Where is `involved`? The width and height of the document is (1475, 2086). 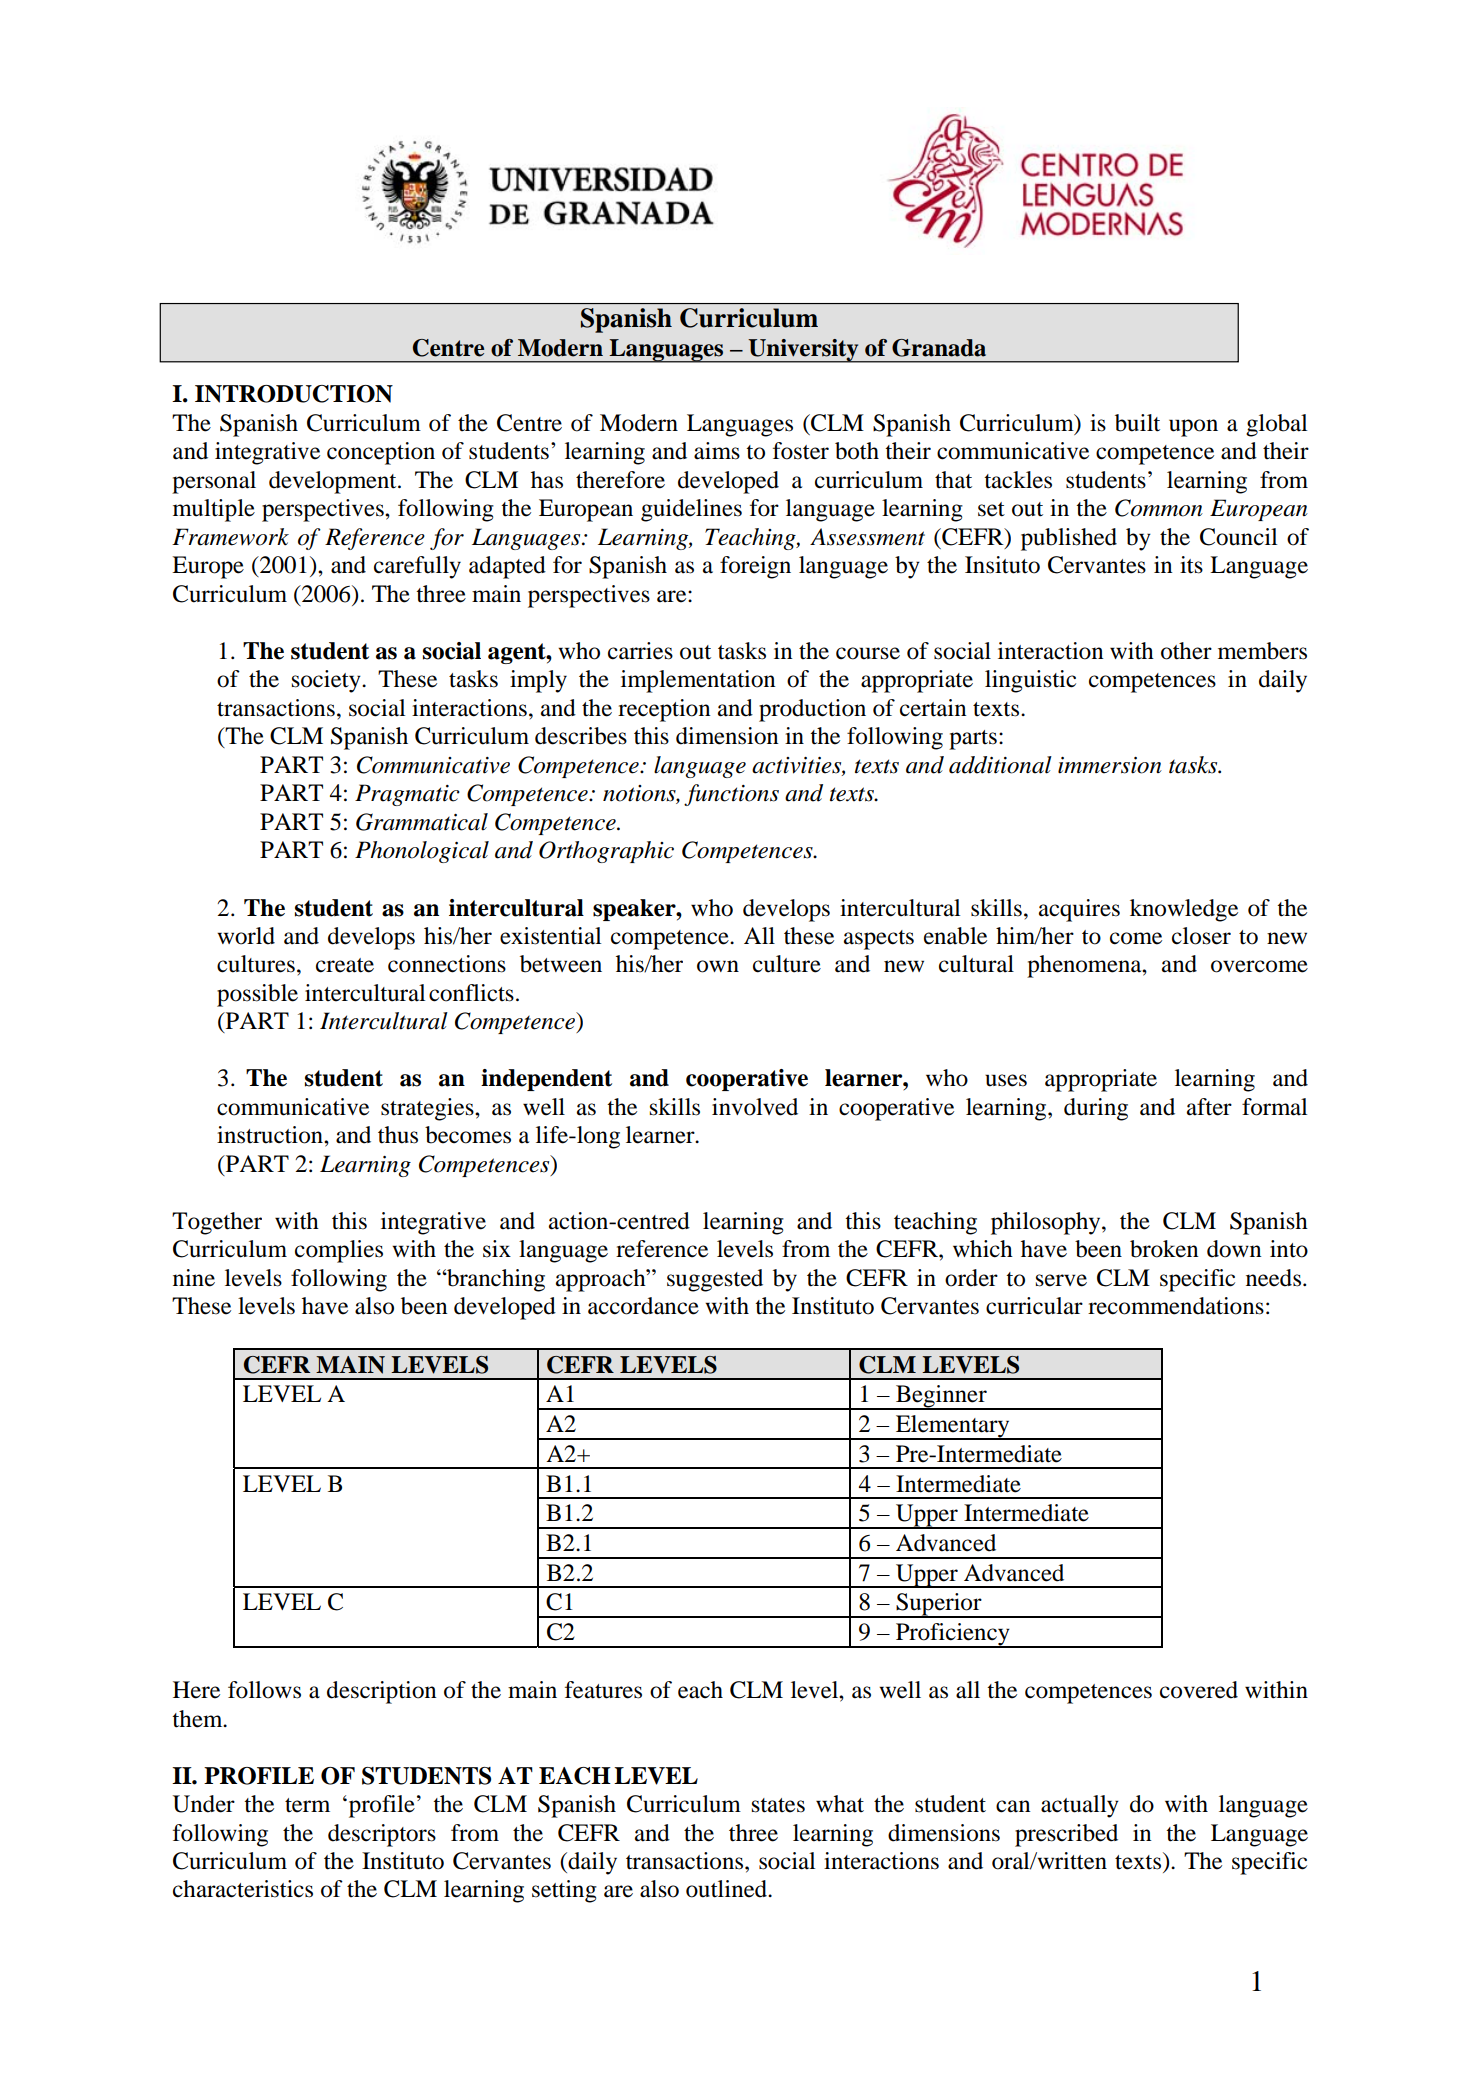 involved is located at coordinates (755, 1107).
